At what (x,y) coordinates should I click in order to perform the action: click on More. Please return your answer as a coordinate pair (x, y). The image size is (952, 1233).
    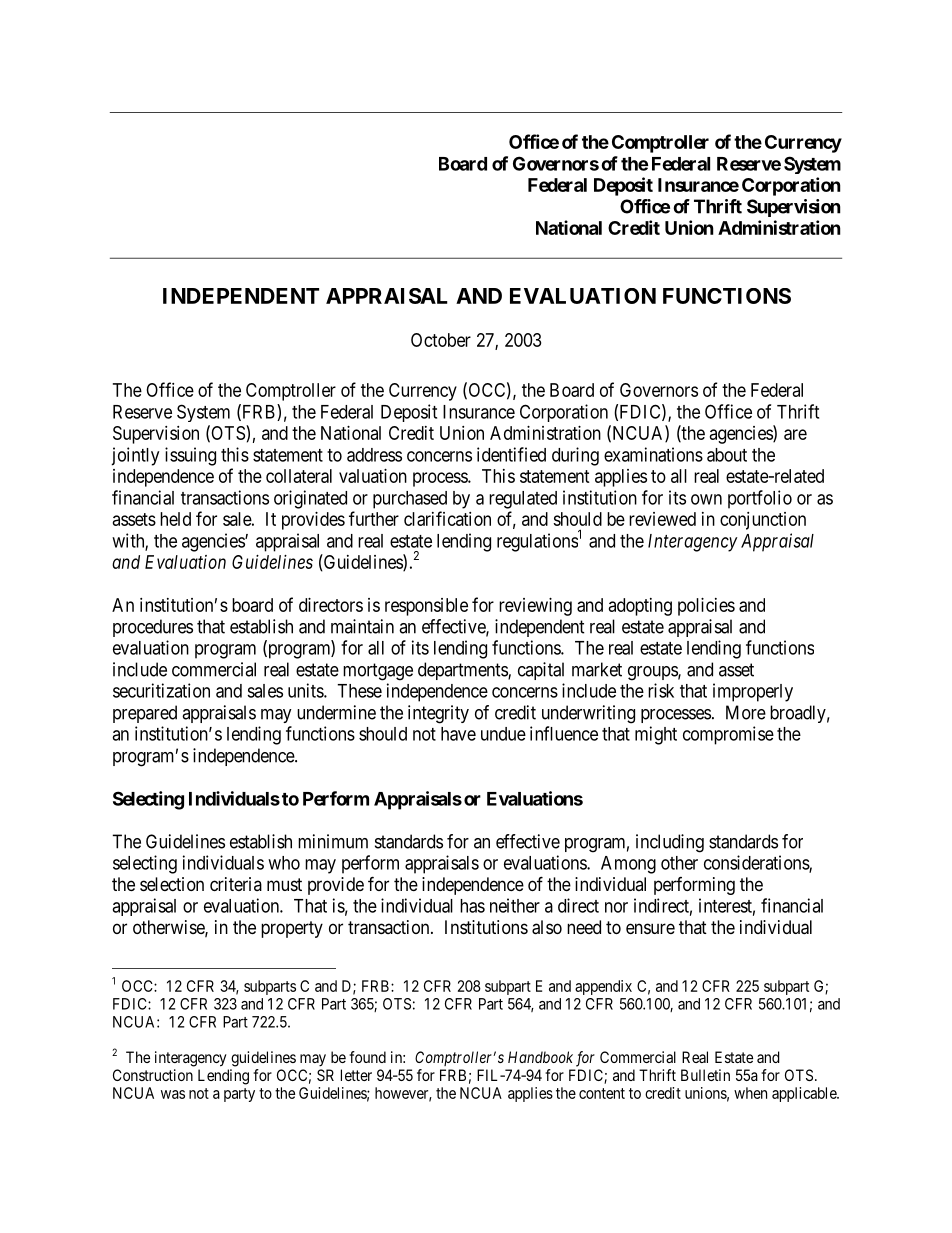
    Looking at the image, I should click on (746, 712).
